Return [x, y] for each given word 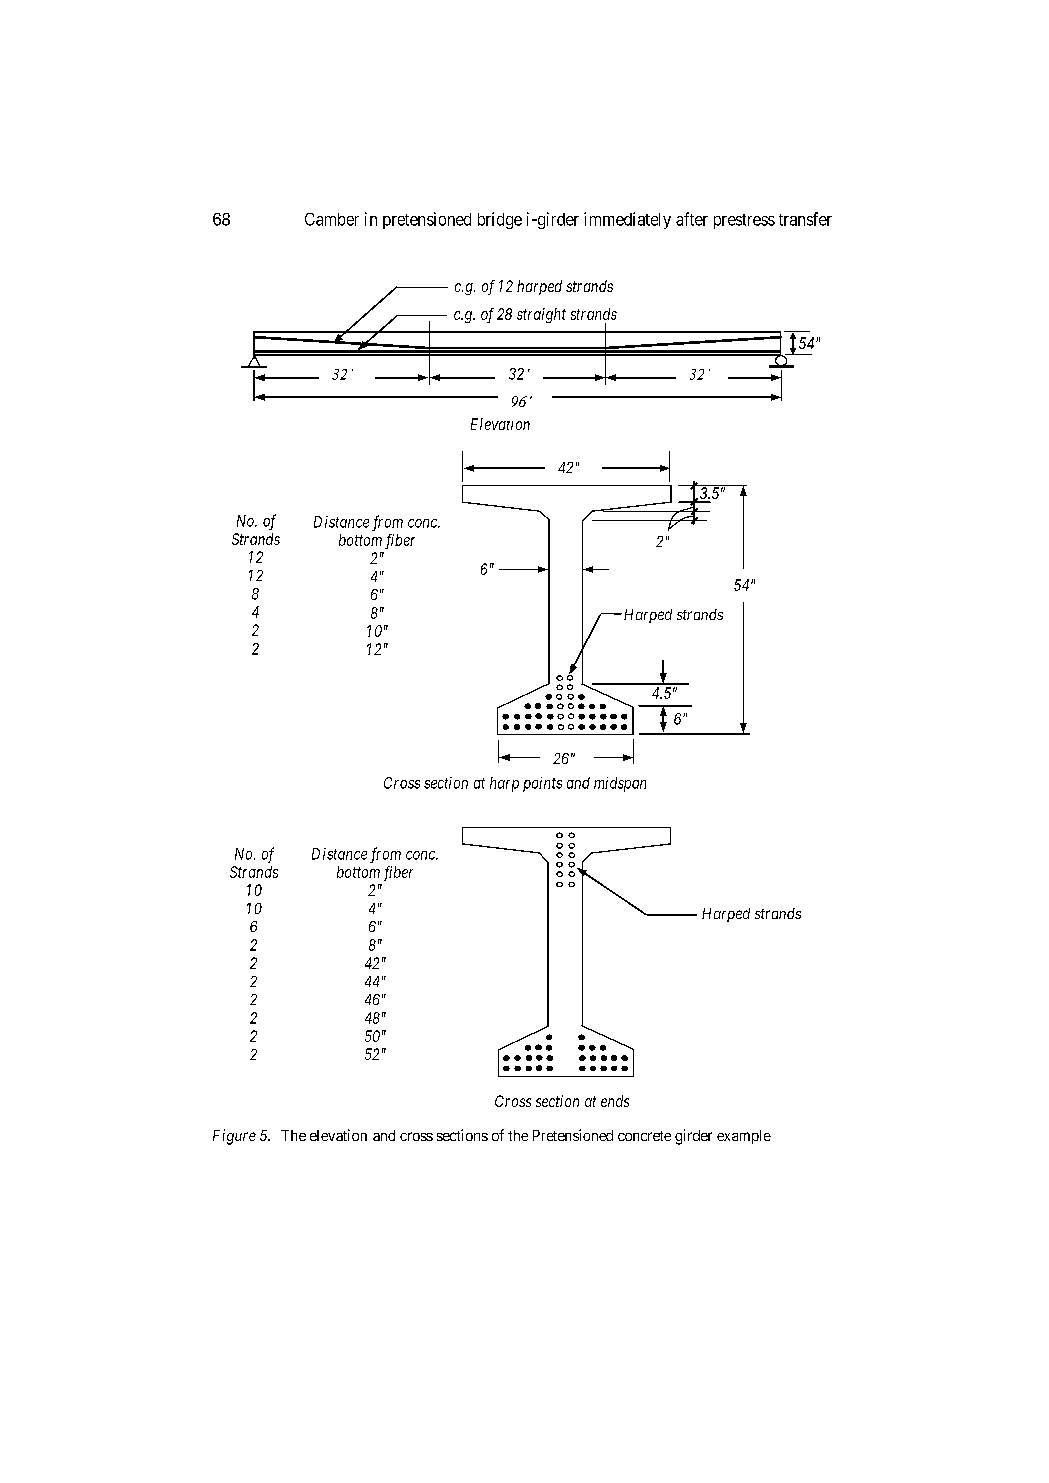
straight [541, 315]
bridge [500, 220]
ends [615, 1101]
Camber [332, 219]
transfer [805, 219]
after [692, 219]
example [744, 1137]
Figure [234, 1137]
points [542, 784]
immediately [627, 220]
